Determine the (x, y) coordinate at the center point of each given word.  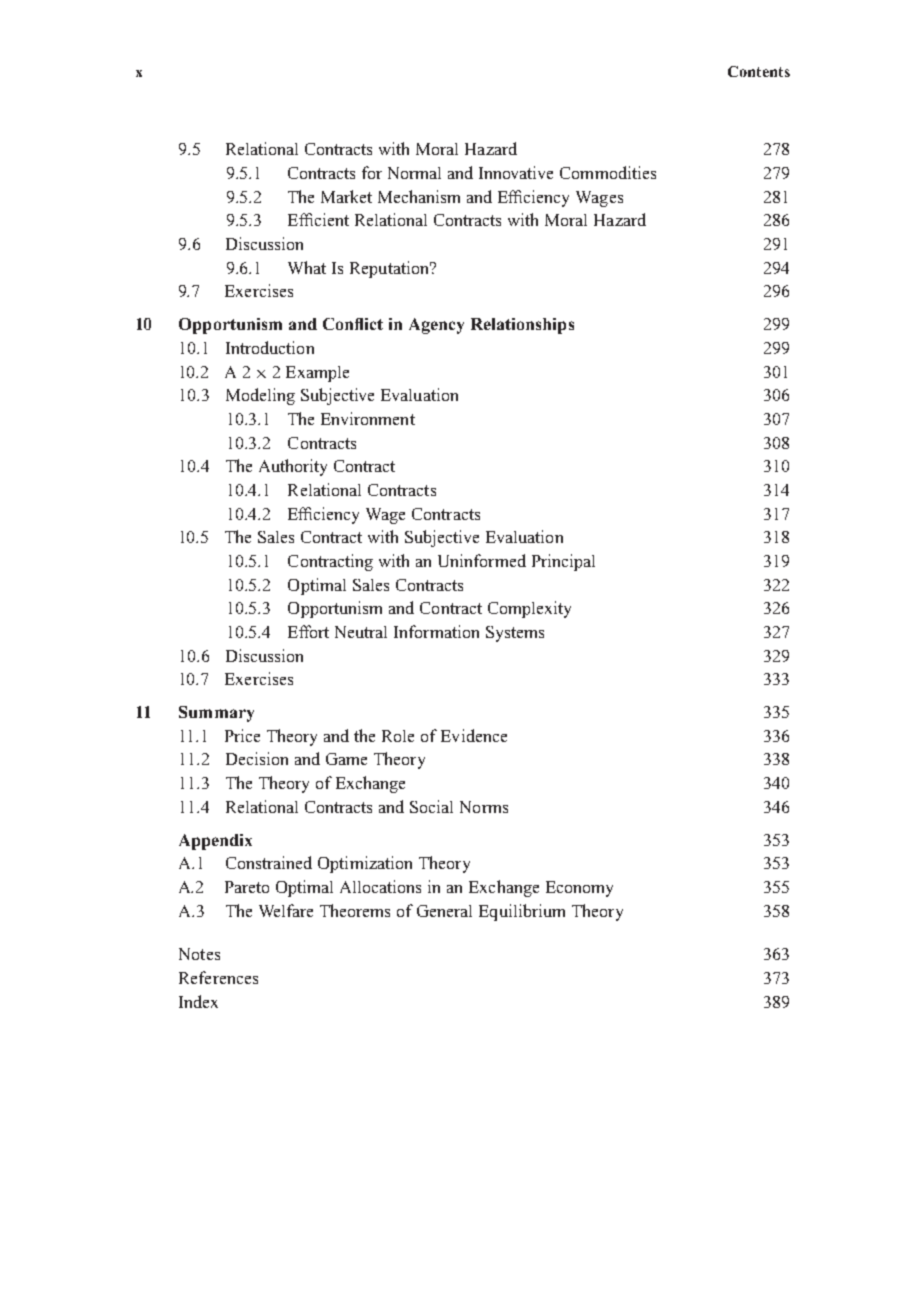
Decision (257, 758)
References (218, 977)
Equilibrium (522, 912)
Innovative (516, 172)
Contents (759, 71)
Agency (436, 326)
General (444, 911)
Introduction (270, 347)
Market (346, 196)
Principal (563, 562)
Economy (579, 889)
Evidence (474, 735)
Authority (293, 467)
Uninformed (482, 560)
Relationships (522, 326)
